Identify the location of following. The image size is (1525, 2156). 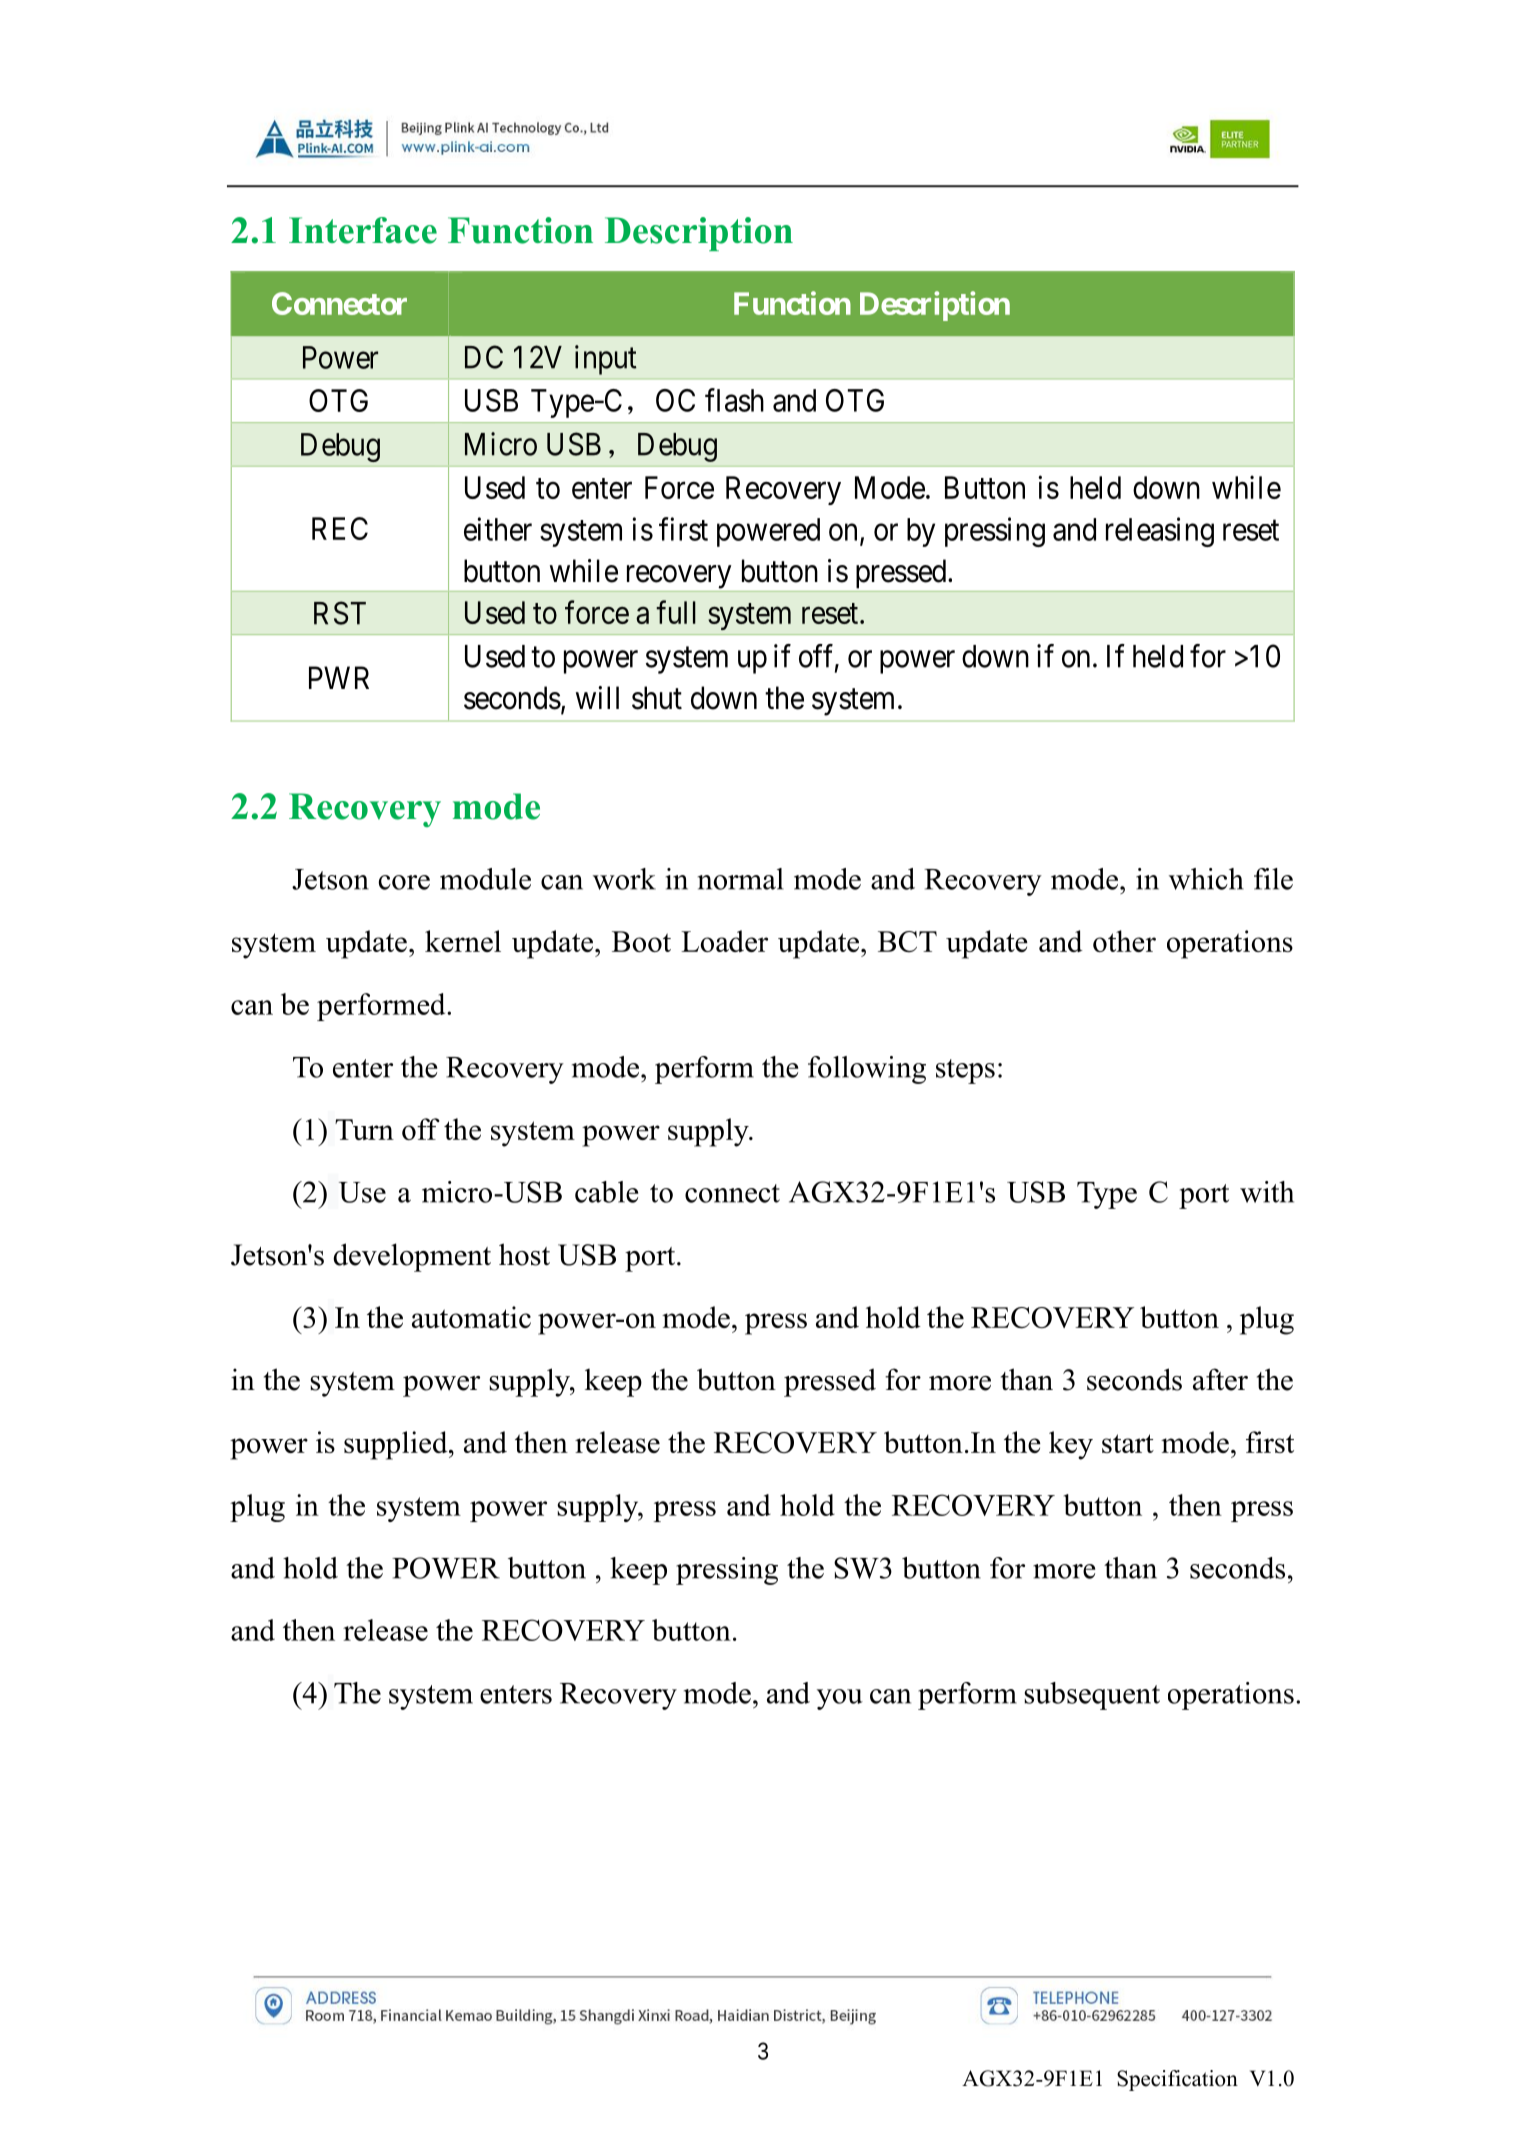
(867, 1070).
